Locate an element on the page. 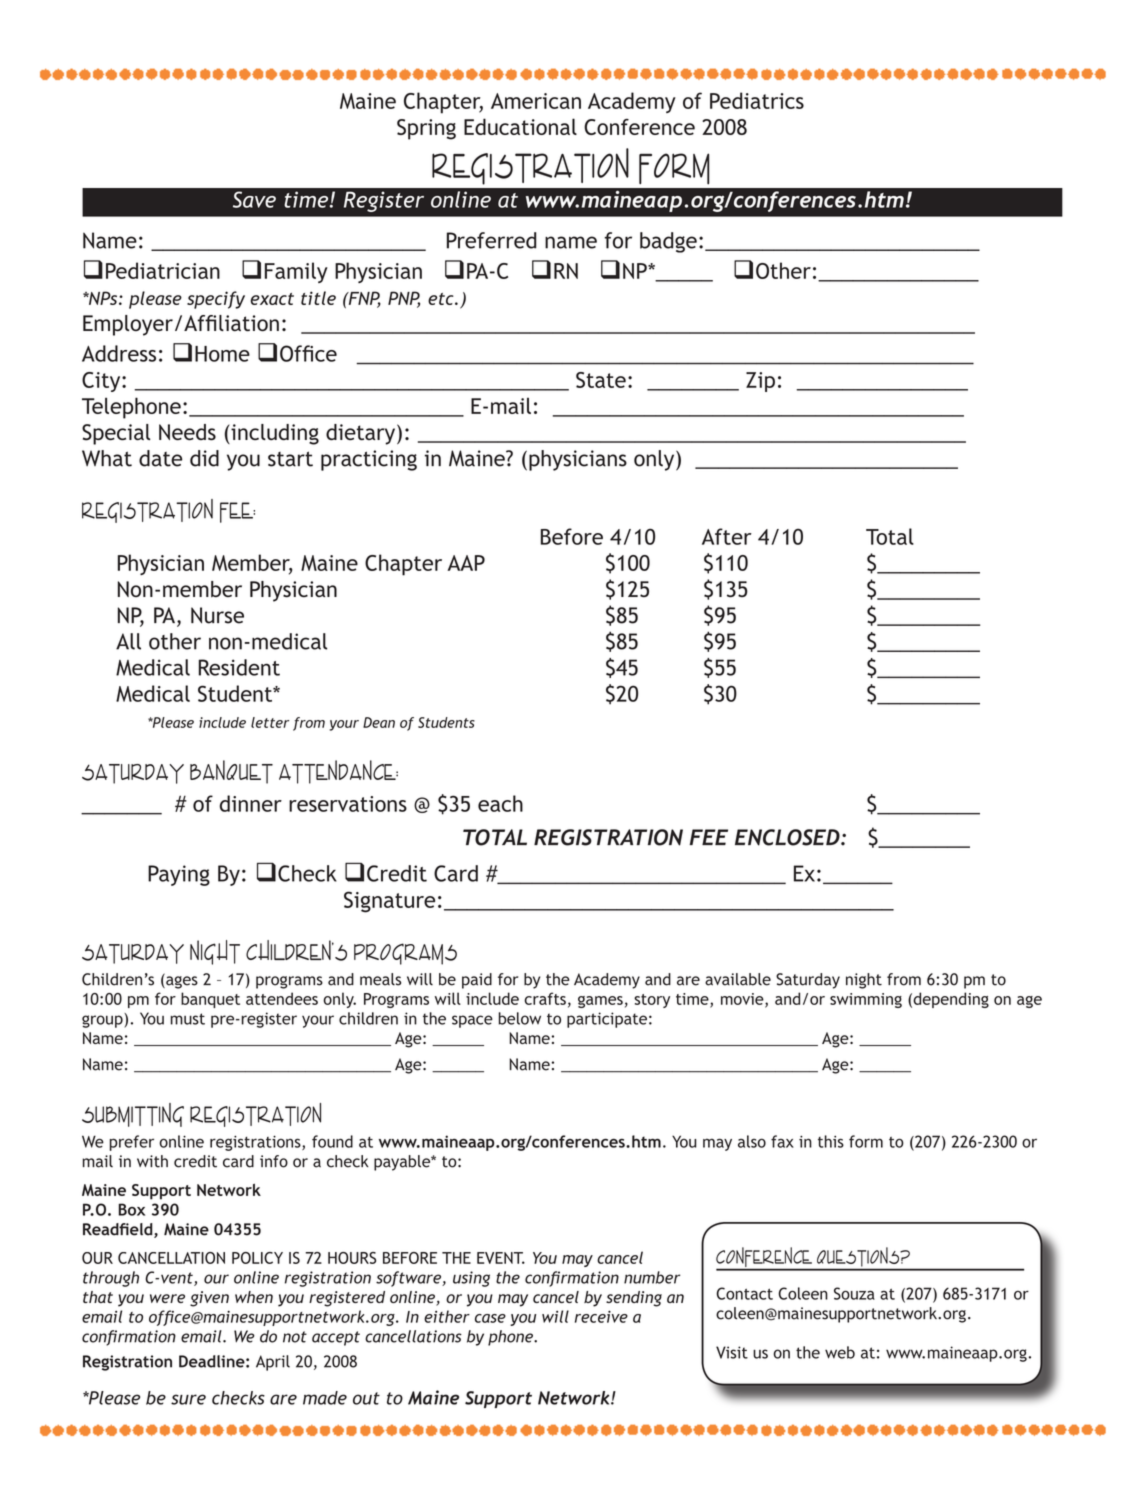 This image has height=1504, width=1144. movie is located at coordinates (743, 1000).
